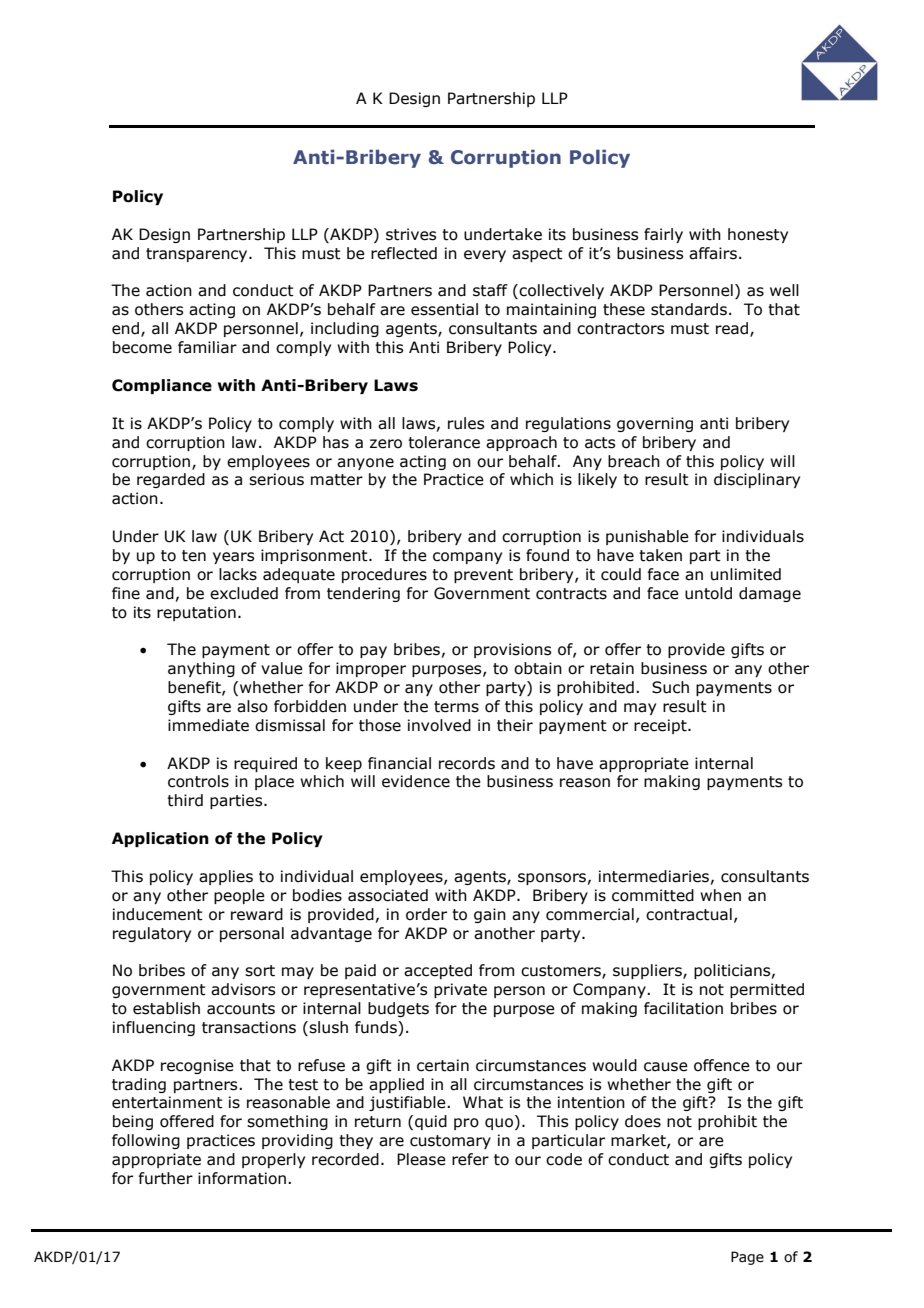  I want to click on information, so click(242, 1178).
